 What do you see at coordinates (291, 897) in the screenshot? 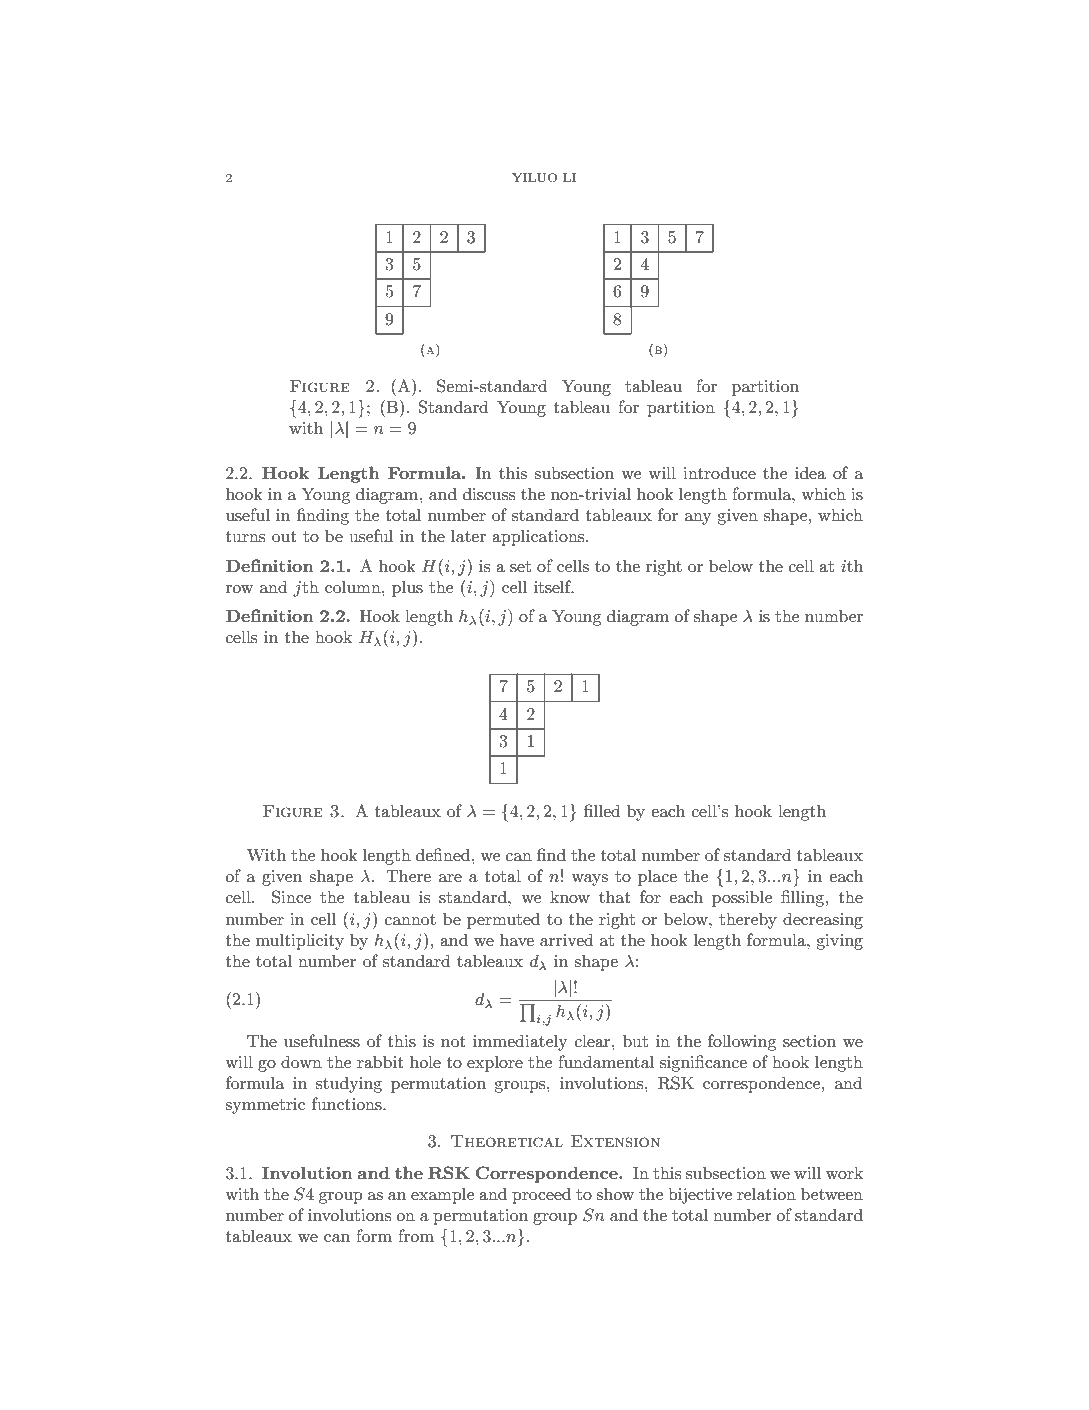
I see `Since` at bounding box center [291, 897].
